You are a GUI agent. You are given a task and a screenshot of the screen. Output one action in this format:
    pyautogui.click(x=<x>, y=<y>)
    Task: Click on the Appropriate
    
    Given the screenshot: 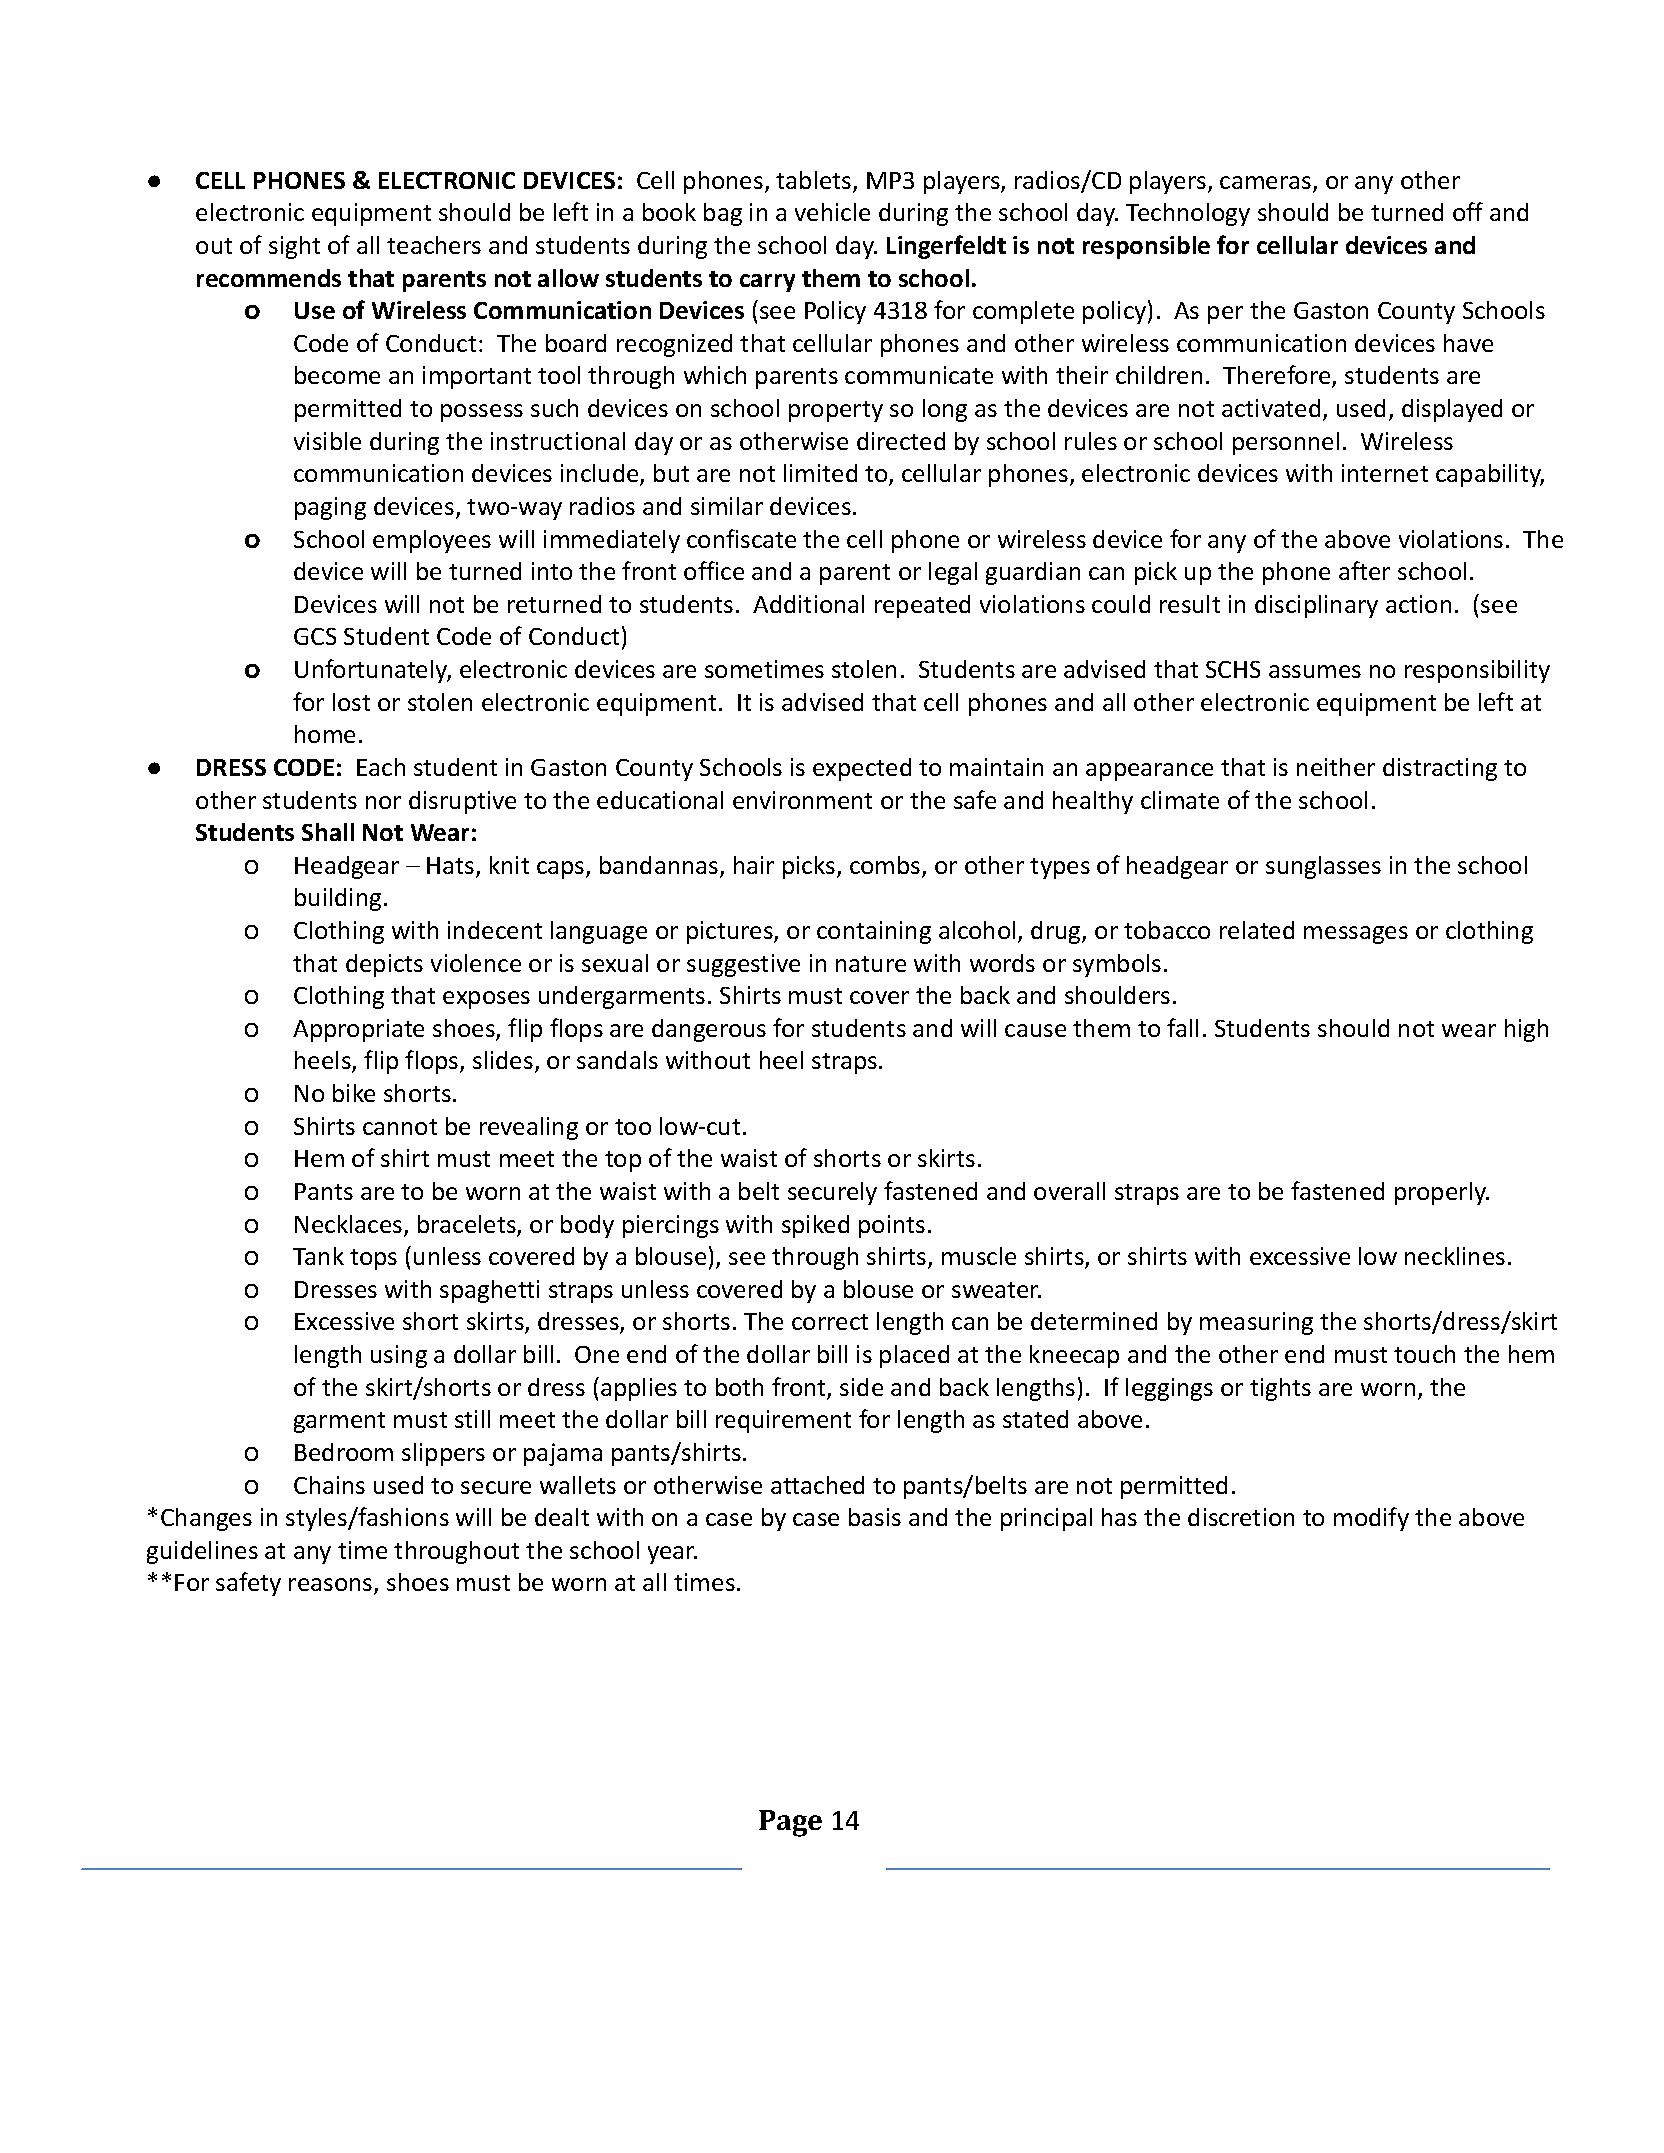 What is the action you would take?
    pyautogui.click(x=358, y=1030)
